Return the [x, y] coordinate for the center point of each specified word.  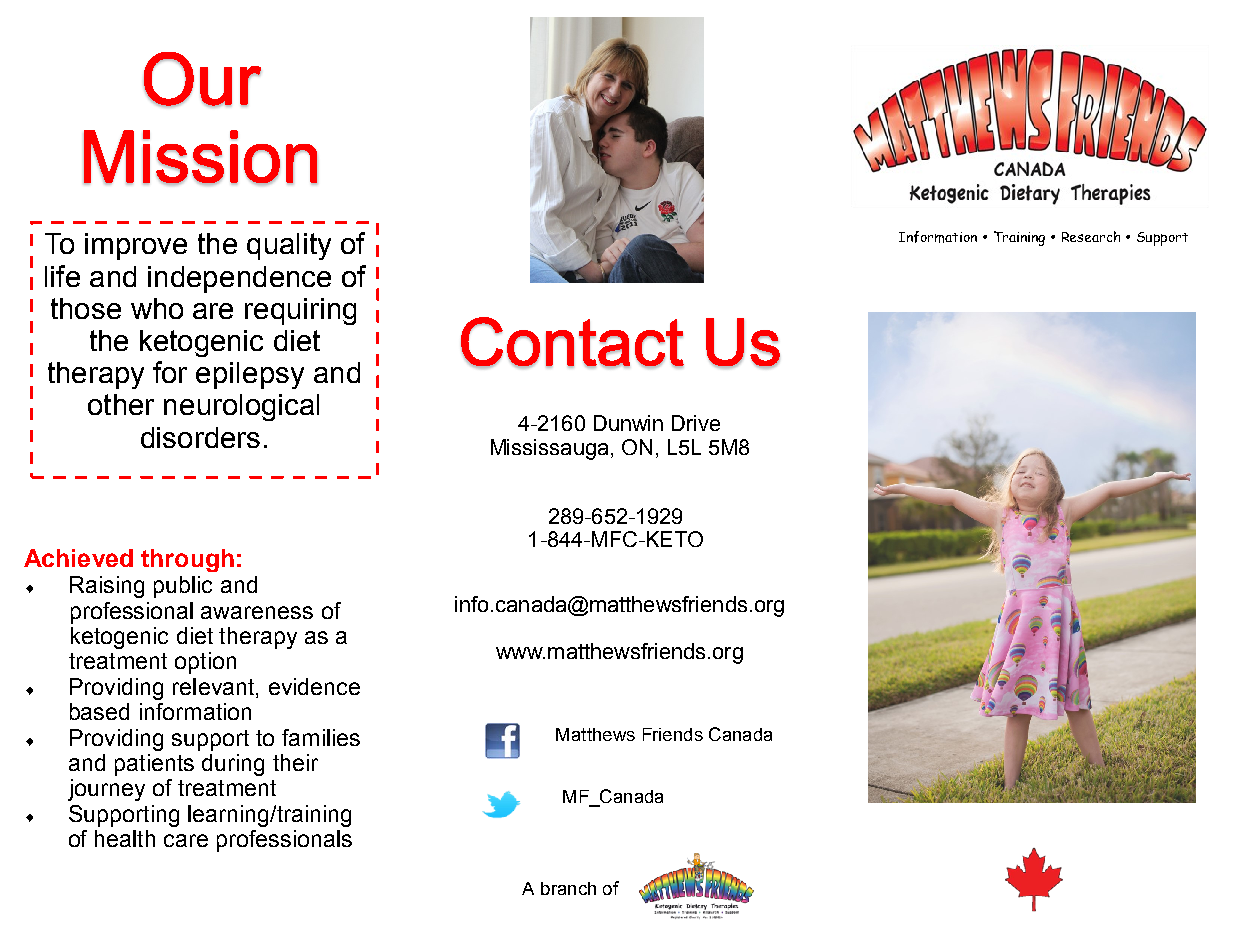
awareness [257, 612]
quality [289, 246]
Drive [696, 423]
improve [136, 246]
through [187, 560]
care [186, 840]
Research [1091, 236]
